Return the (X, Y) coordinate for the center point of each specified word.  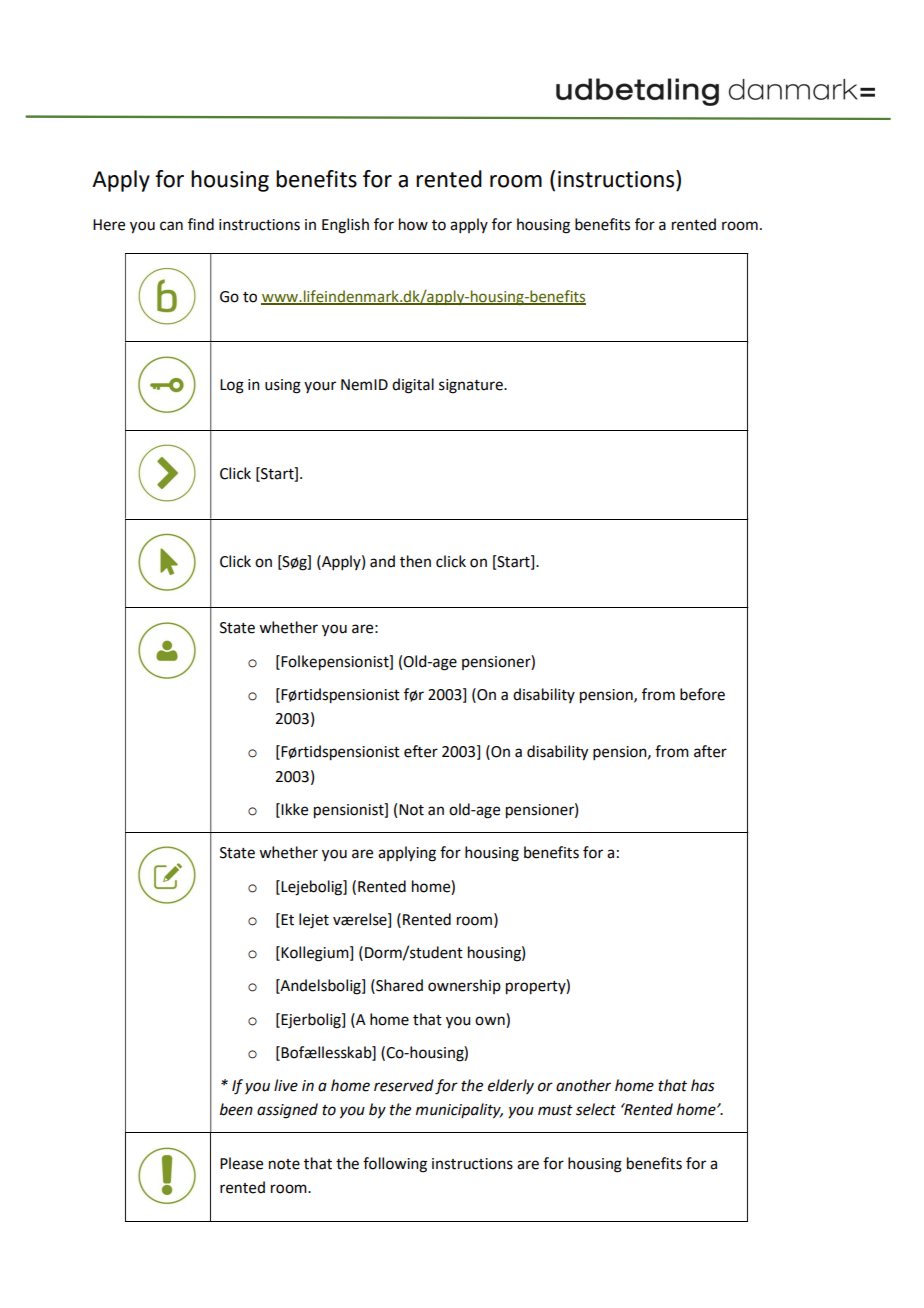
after (710, 751)
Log (232, 386)
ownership (464, 986)
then (415, 561)
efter (421, 751)
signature (472, 386)
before (702, 694)
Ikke (293, 810)
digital (413, 386)
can (171, 226)
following (395, 1165)
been (236, 1109)
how (413, 224)
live (286, 1085)
